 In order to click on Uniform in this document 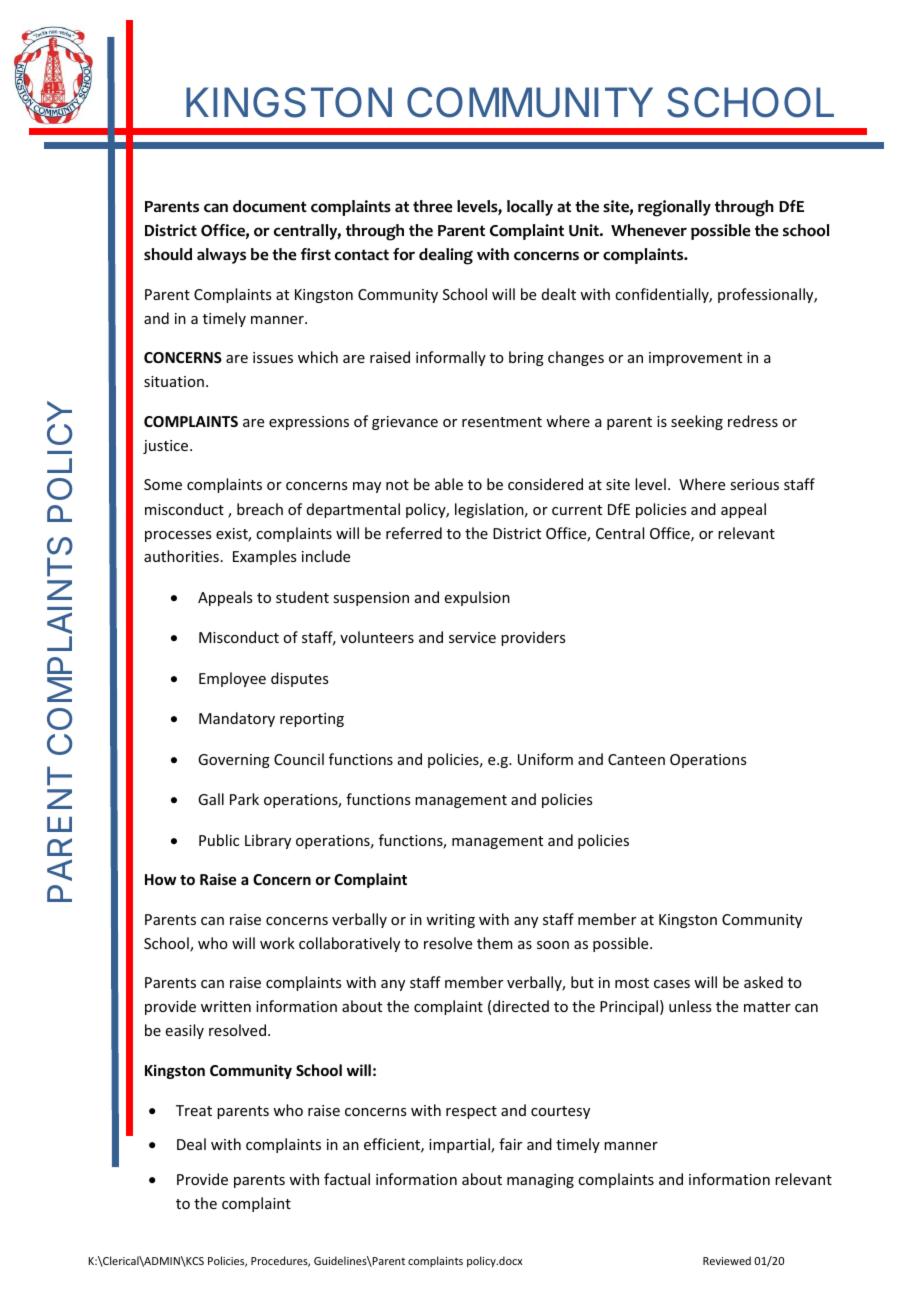, I will do `click(545, 759)`.
